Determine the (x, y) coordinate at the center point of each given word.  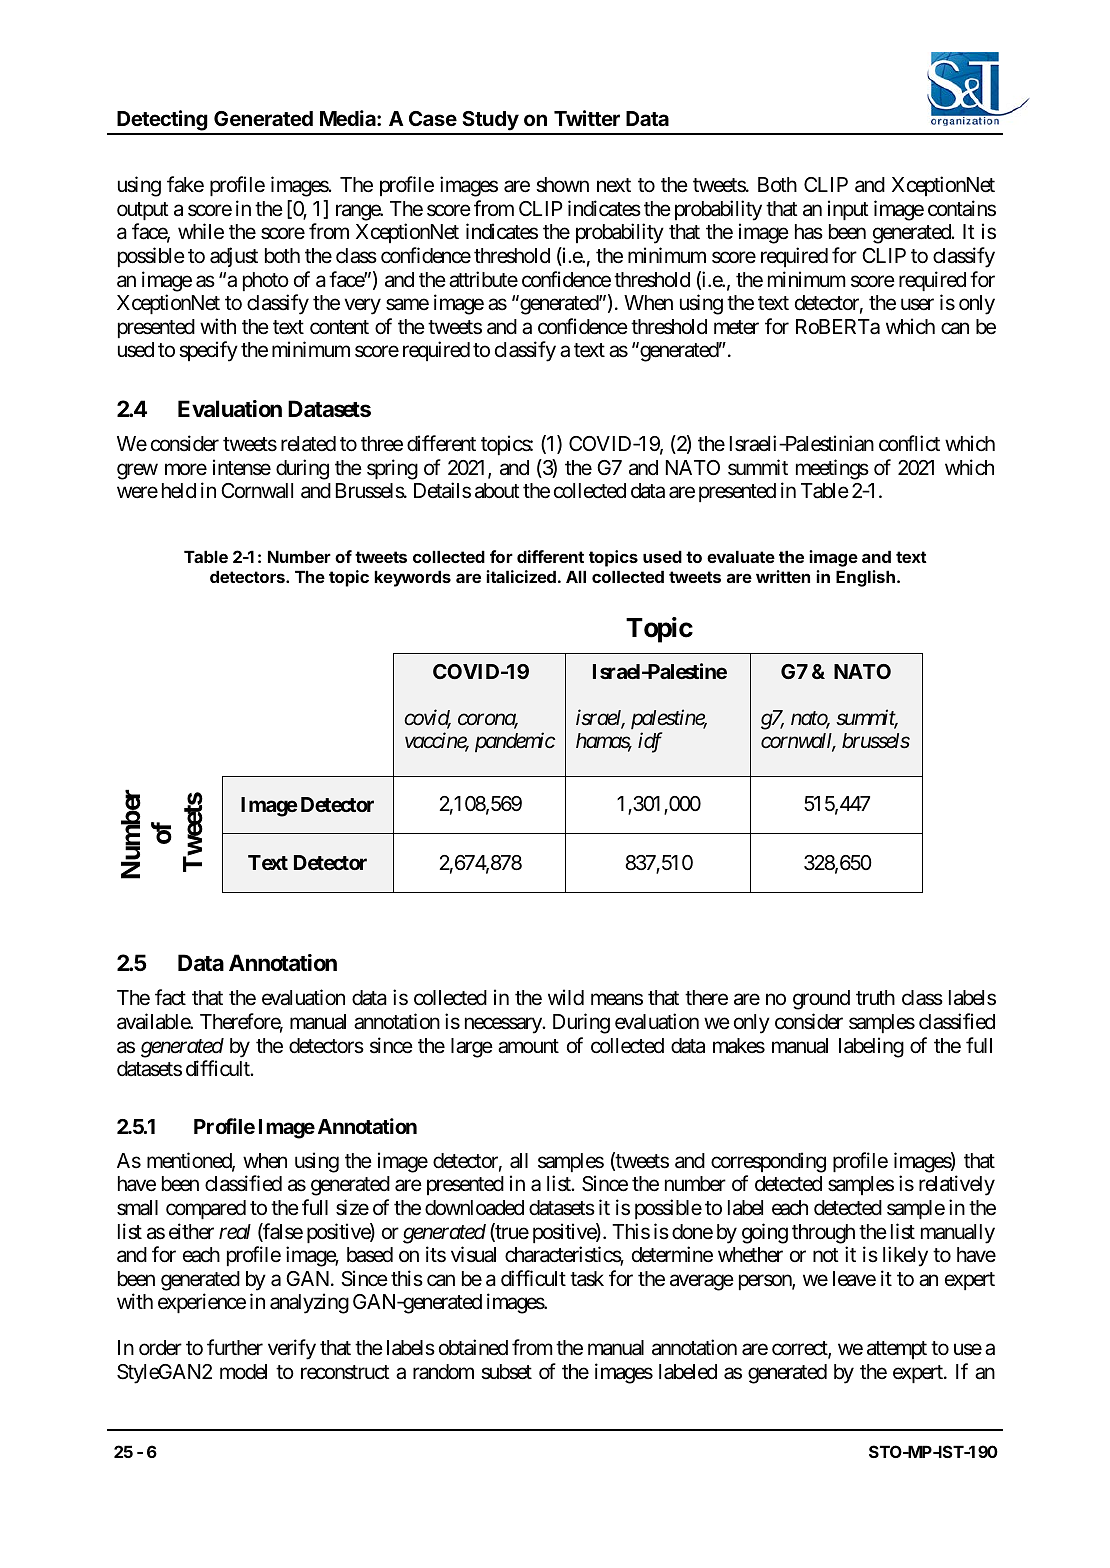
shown (562, 185)
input (848, 210)
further (235, 1347)
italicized (521, 576)
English (865, 578)
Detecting (162, 122)
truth (875, 997)
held (179, 491)
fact (170, 997)
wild (566, 997)
